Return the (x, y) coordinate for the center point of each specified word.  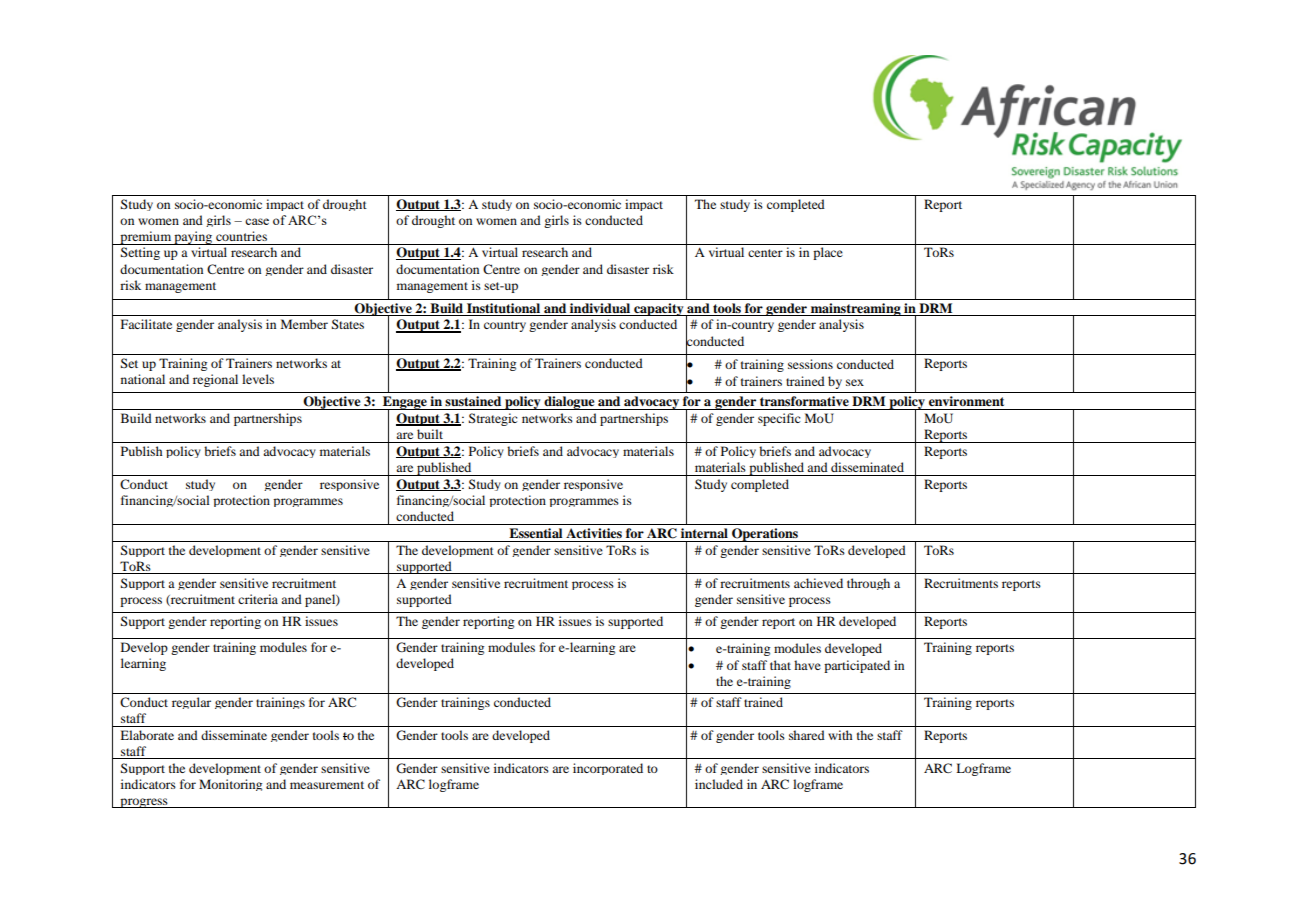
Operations (765, 535)
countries (241, 236)
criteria (258, 599)
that (780, 665)
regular (191, 703)
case (257, 221)
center (765, 253)
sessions (810, 364)
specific (779, 419)
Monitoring (230, 785)
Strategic (493, 419)
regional (215, 380)
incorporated (608, 769)
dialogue (569, 403)
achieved (818, 583)
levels (258, 379)
